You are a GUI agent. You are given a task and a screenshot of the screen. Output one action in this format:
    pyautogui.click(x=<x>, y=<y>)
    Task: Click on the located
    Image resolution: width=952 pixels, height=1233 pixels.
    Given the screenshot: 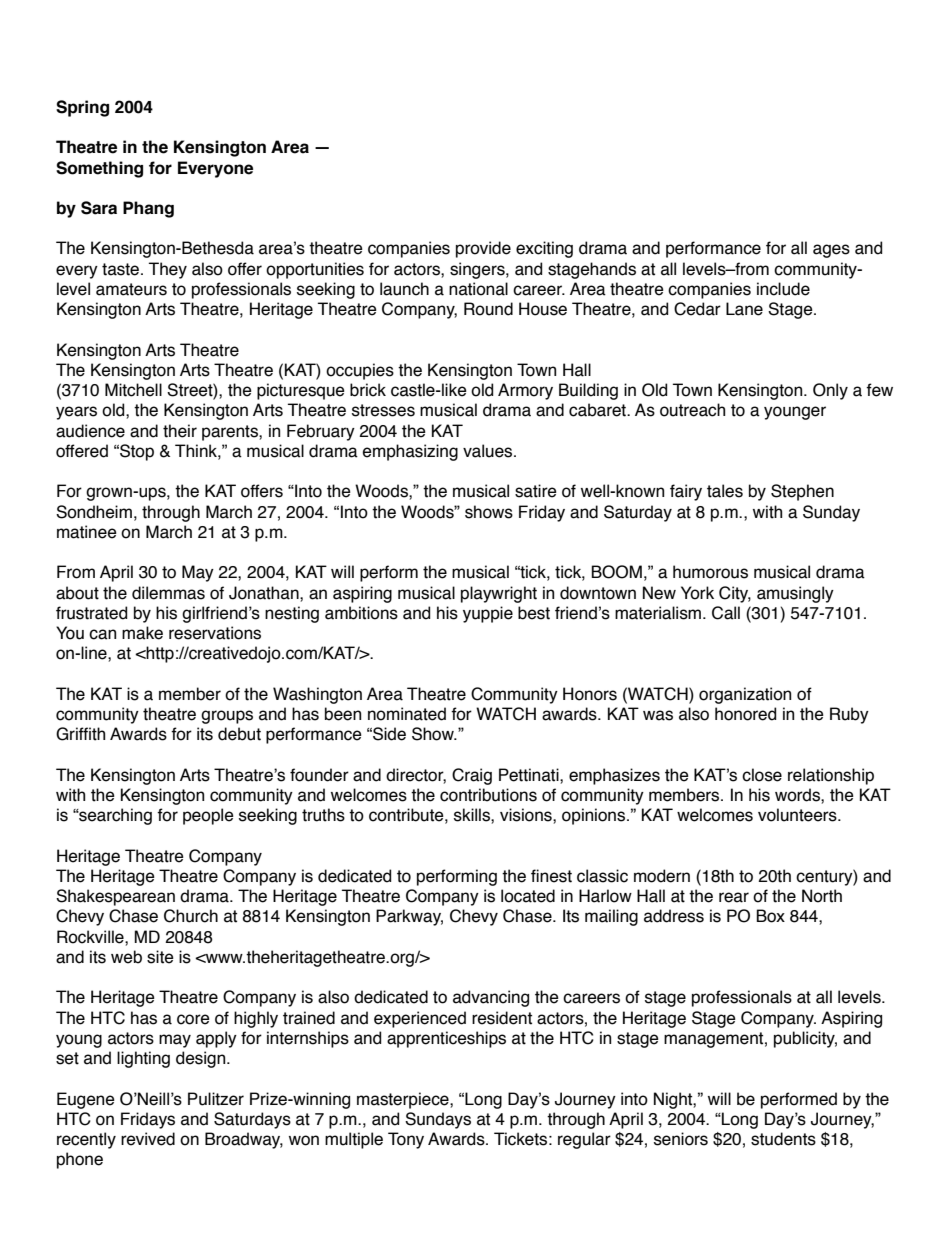 What is the action you would take?
    pyautogui.click(x=528, y=896)
